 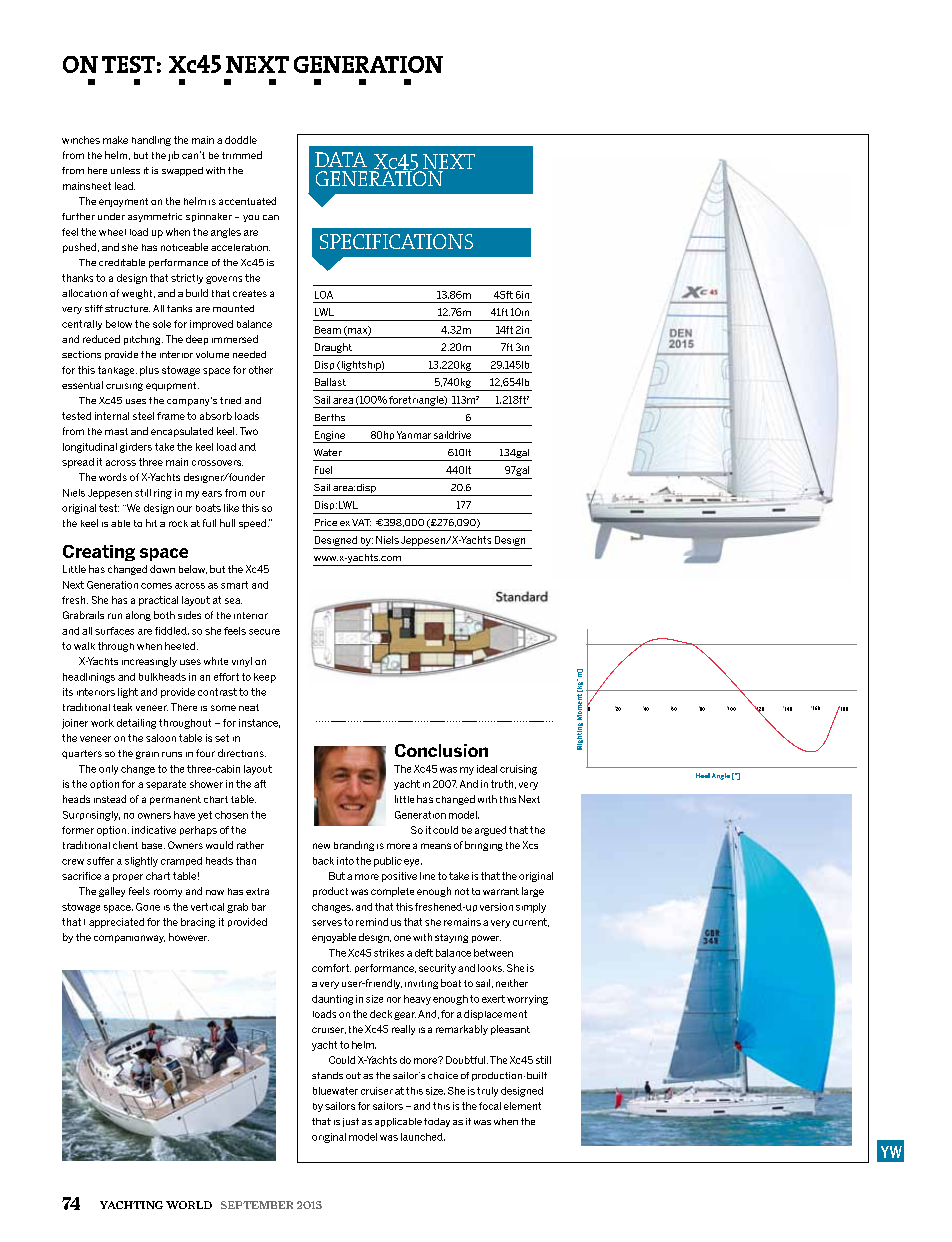 What do you see at coordinates (149, 662) in the document?
I see `increasingly` at bounding box center [149, 662].
